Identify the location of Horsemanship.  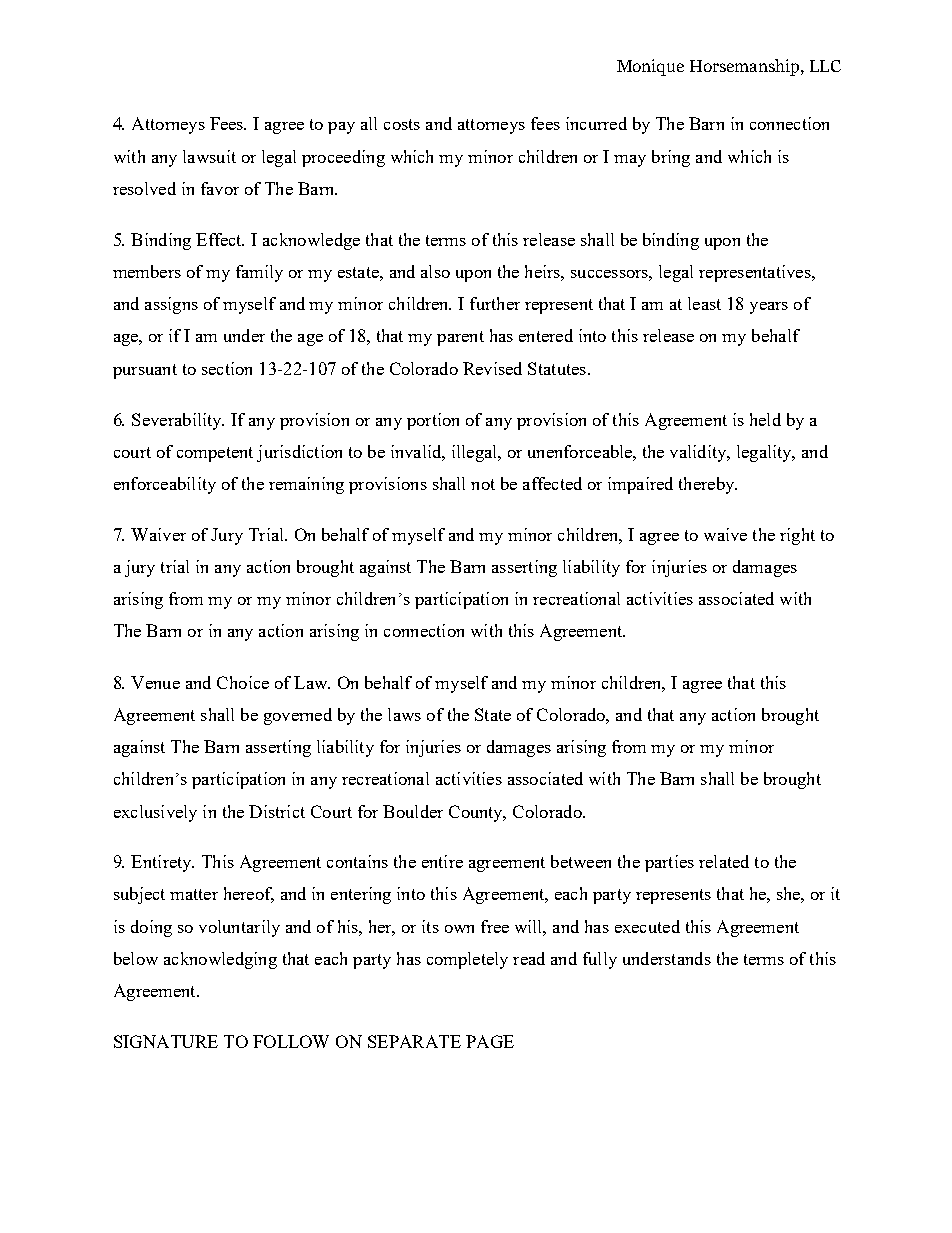
(746, 67).
